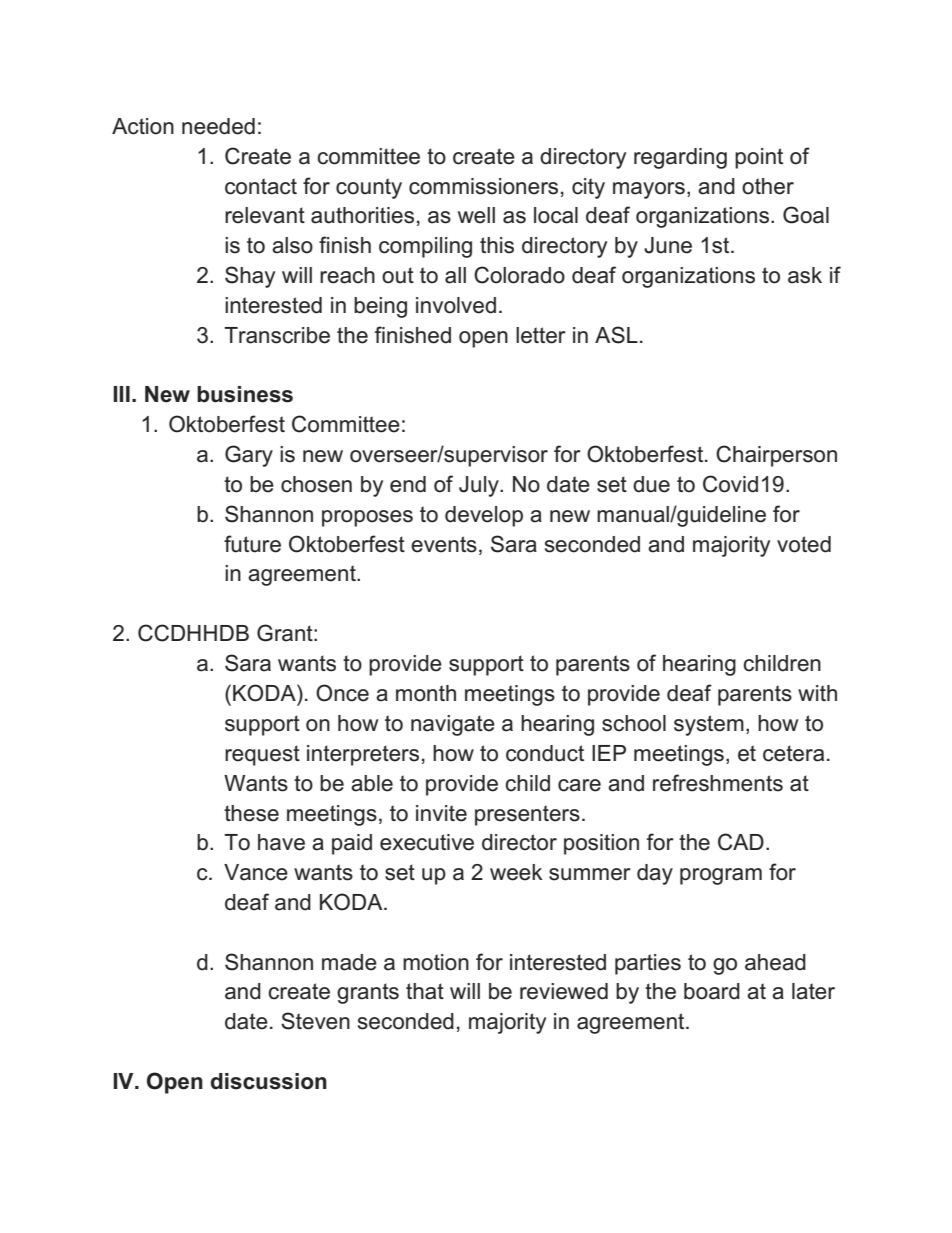  What do you see at coordinates (425, 991) in the screenshot?
I see `that` at bounding box center [425, 991].
